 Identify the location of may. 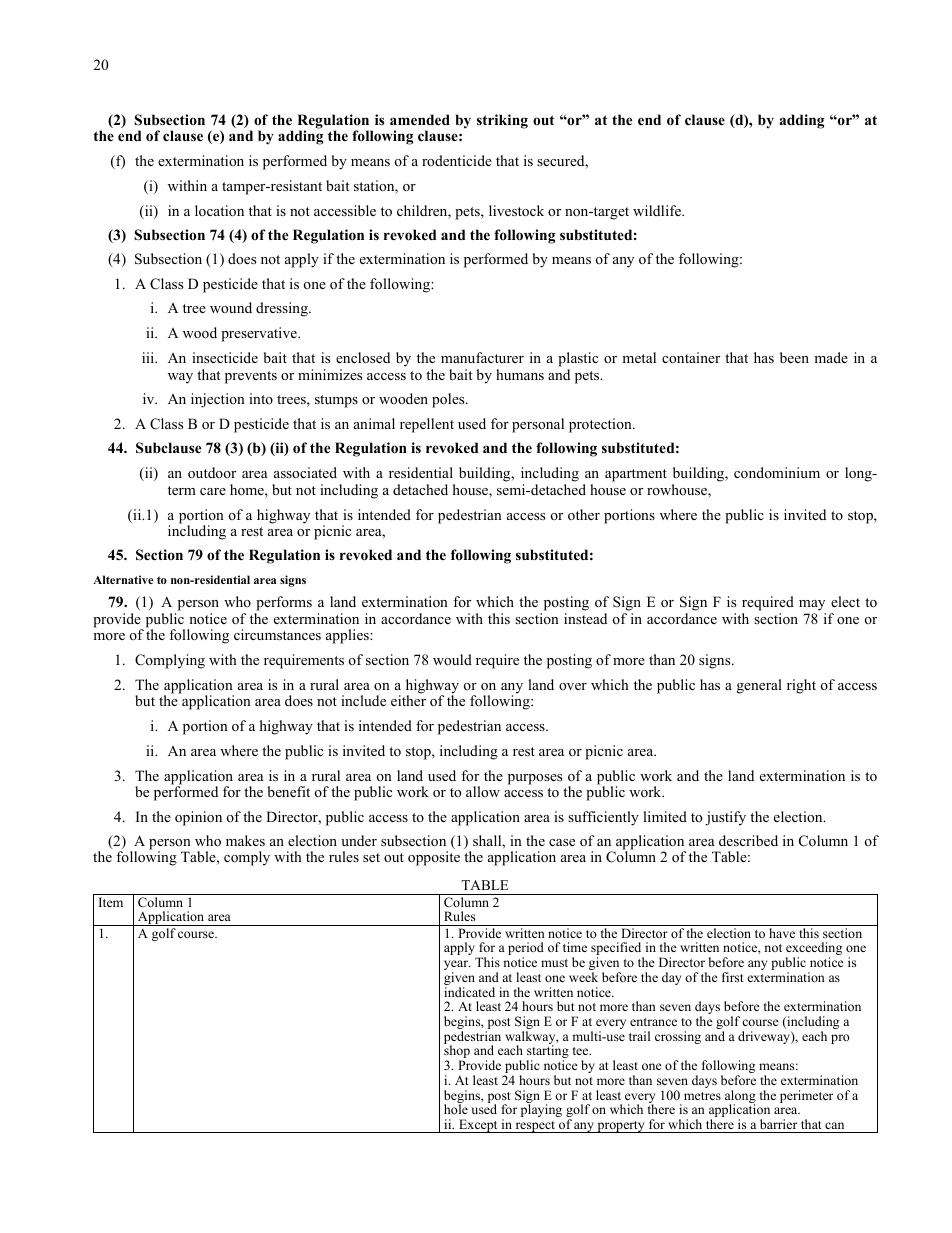
(812, 607).
